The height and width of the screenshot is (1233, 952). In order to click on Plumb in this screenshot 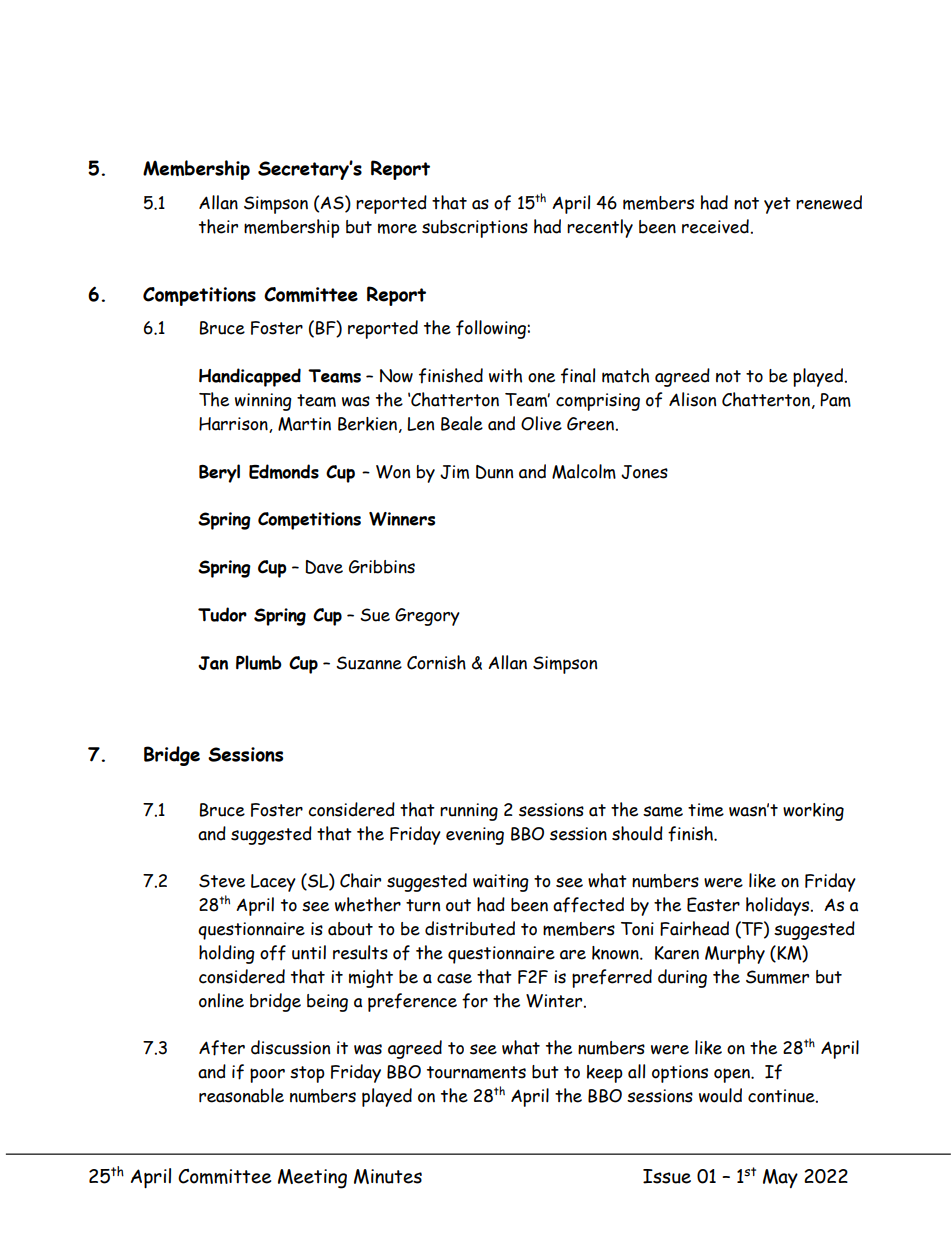, I will do `click(259, 662)`.
